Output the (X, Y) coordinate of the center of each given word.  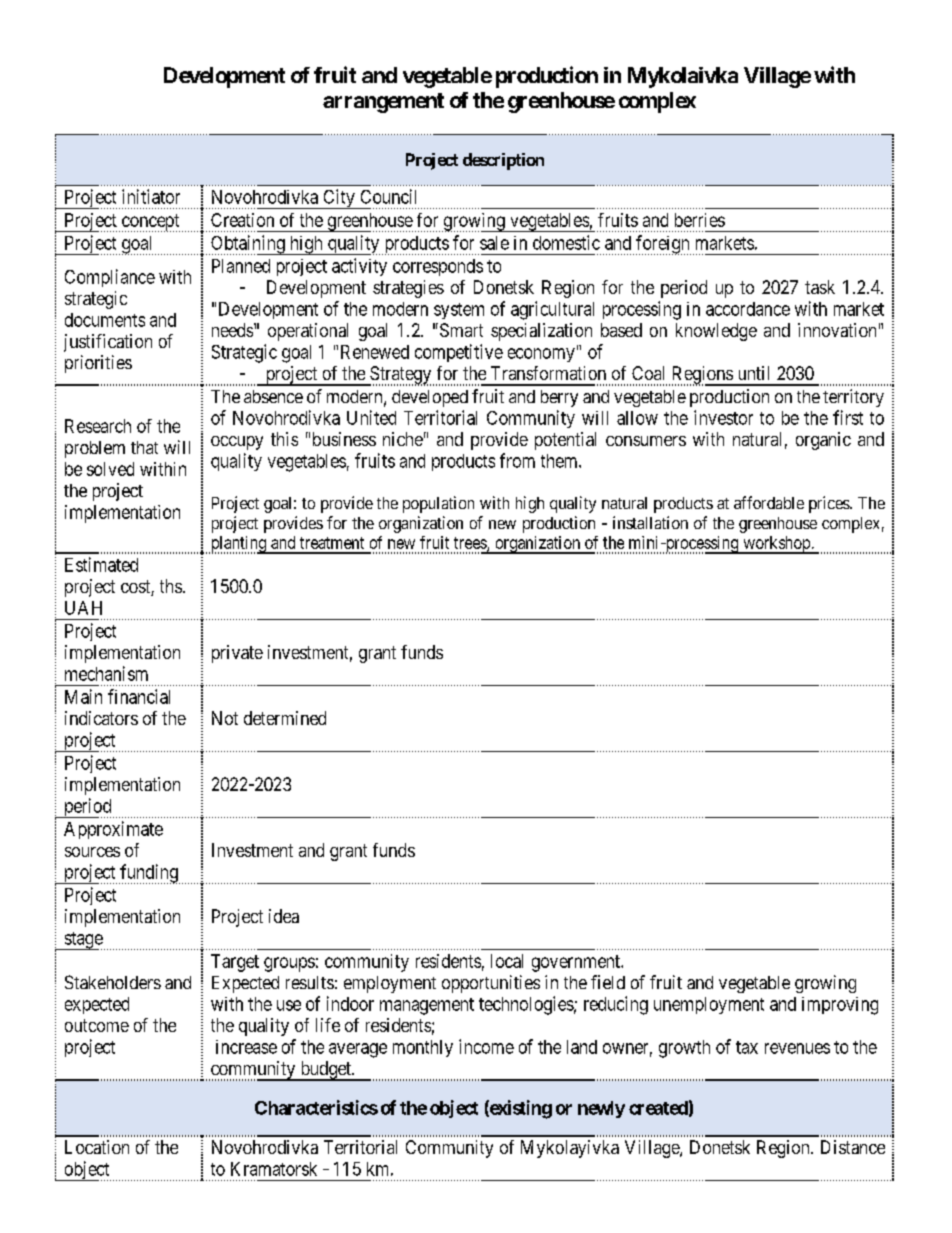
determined (285, 718)
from (517, 460)
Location (97, 1147)
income (486, 1046)
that (144, 447)
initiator (151, 196)
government (577, 963)
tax (747, 1047)
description (503, 161)
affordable (769, 502)
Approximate (113, 830)
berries (700, 220)
